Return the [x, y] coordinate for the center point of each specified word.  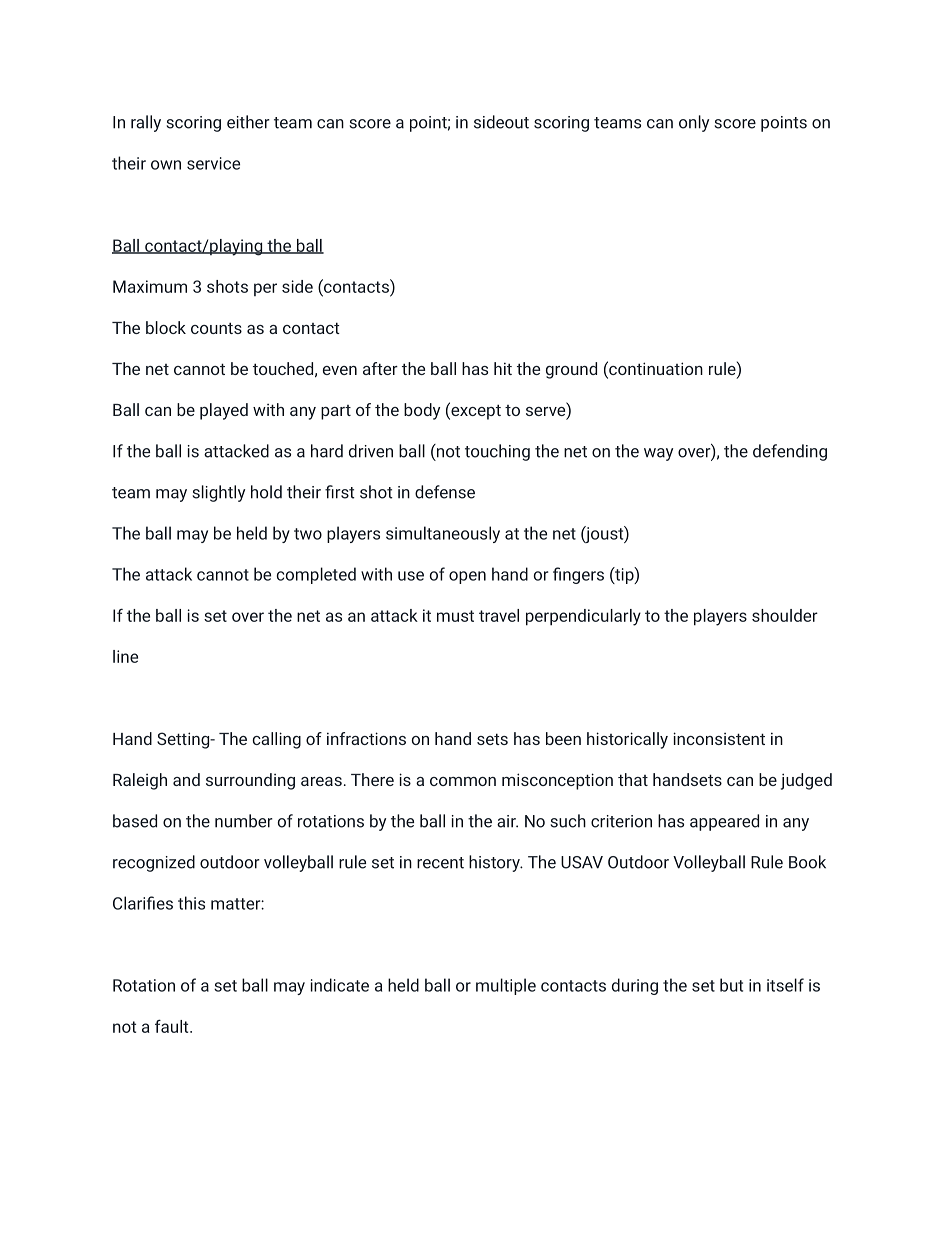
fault [173, 1026]
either [248, 122]
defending [790, 452]
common [463, 781]
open [467, 577]
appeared [724, 822]
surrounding [250, 781]
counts [216, 328]
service [213, 163]
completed [316, 575]
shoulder [785, 615]
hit [503, 368]
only [694, 123]
